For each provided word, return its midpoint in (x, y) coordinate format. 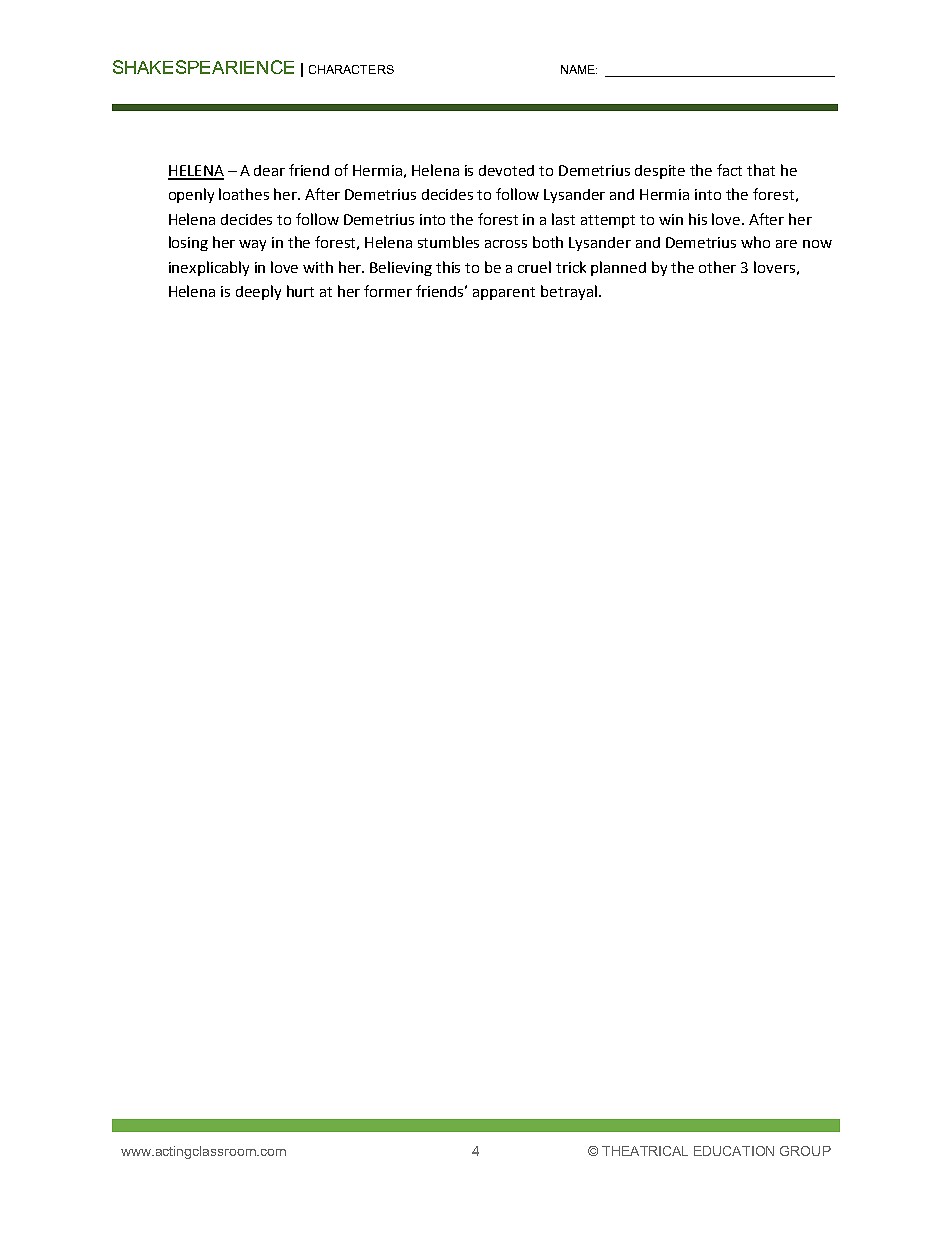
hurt (300, 291)
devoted (506, 170)
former (388, 291)
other (717, 267)
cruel (534, 267)
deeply (258, 292)
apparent (504, 293)
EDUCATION (734, 1151)
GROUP (805, 1151)
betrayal (569, 292)
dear (269, 170)
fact (729, 170)
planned (618, 268)
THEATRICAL (645, 1151)
